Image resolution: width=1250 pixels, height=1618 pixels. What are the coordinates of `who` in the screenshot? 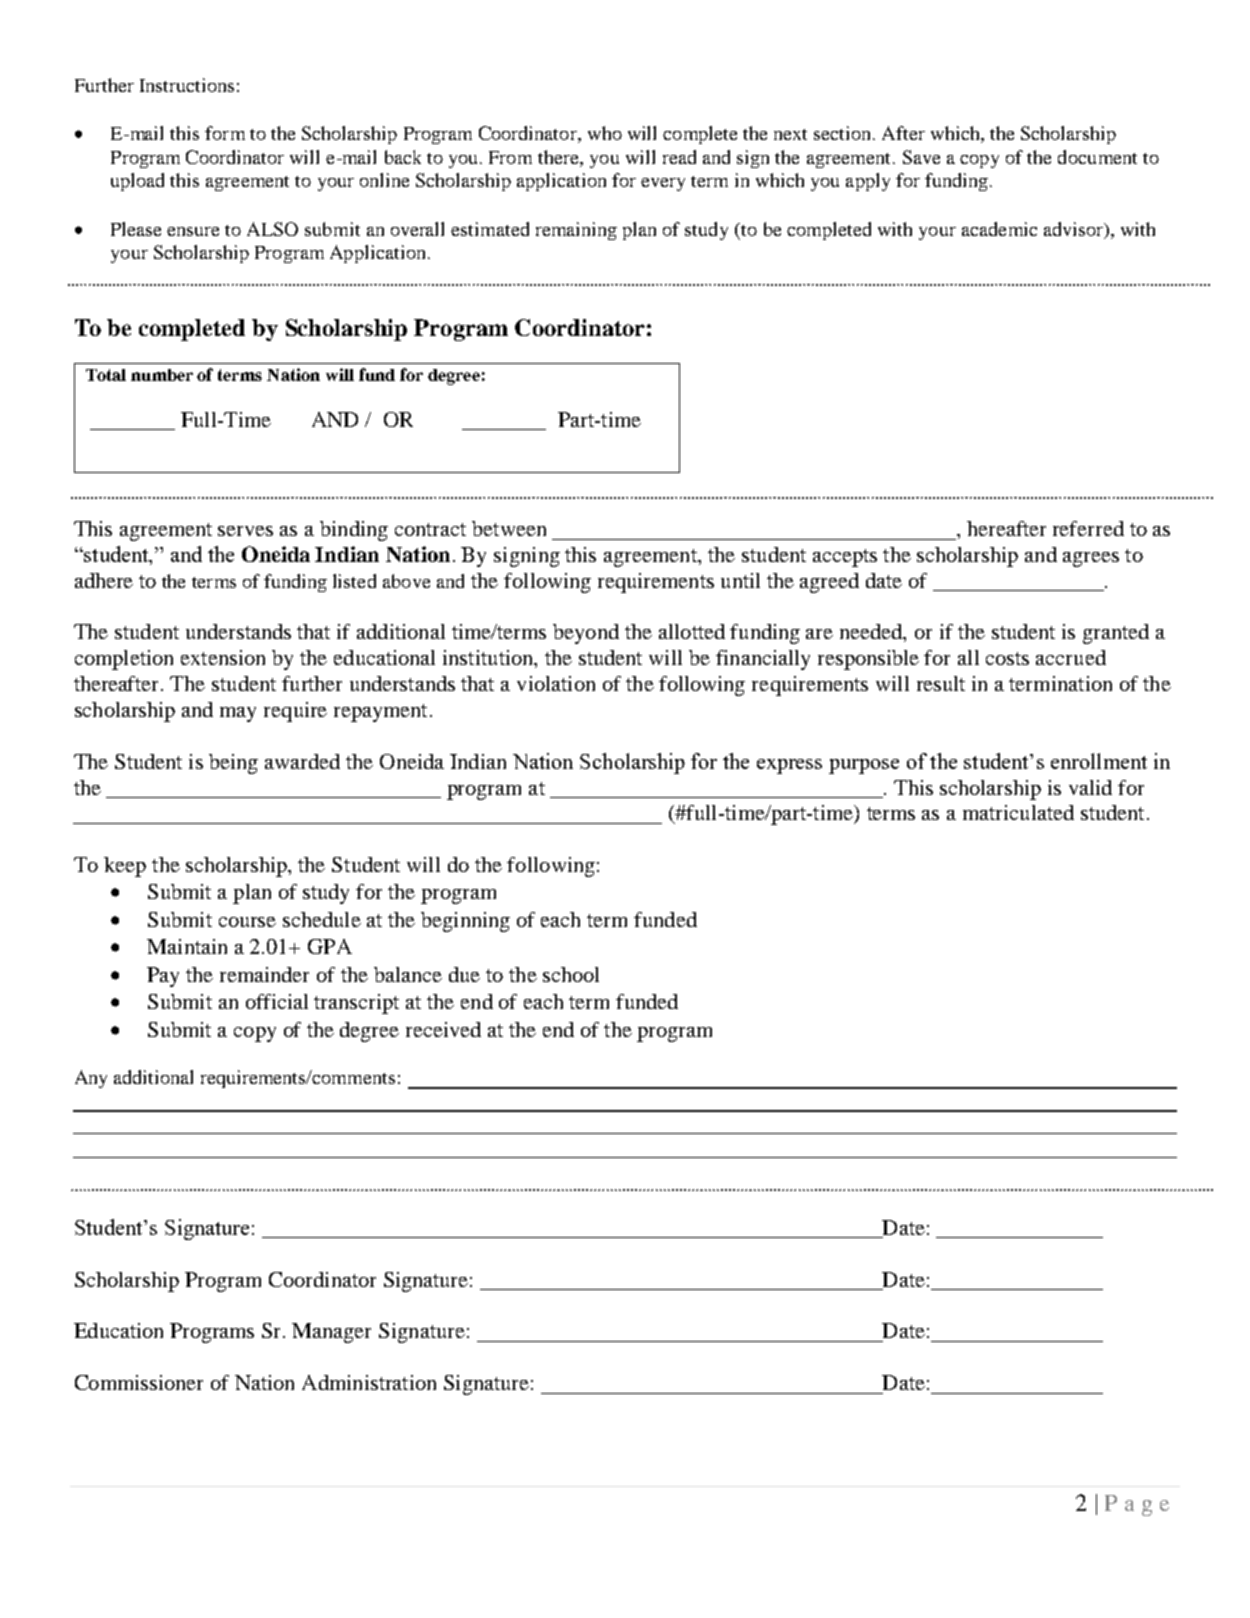 It's located at (605, 133).
